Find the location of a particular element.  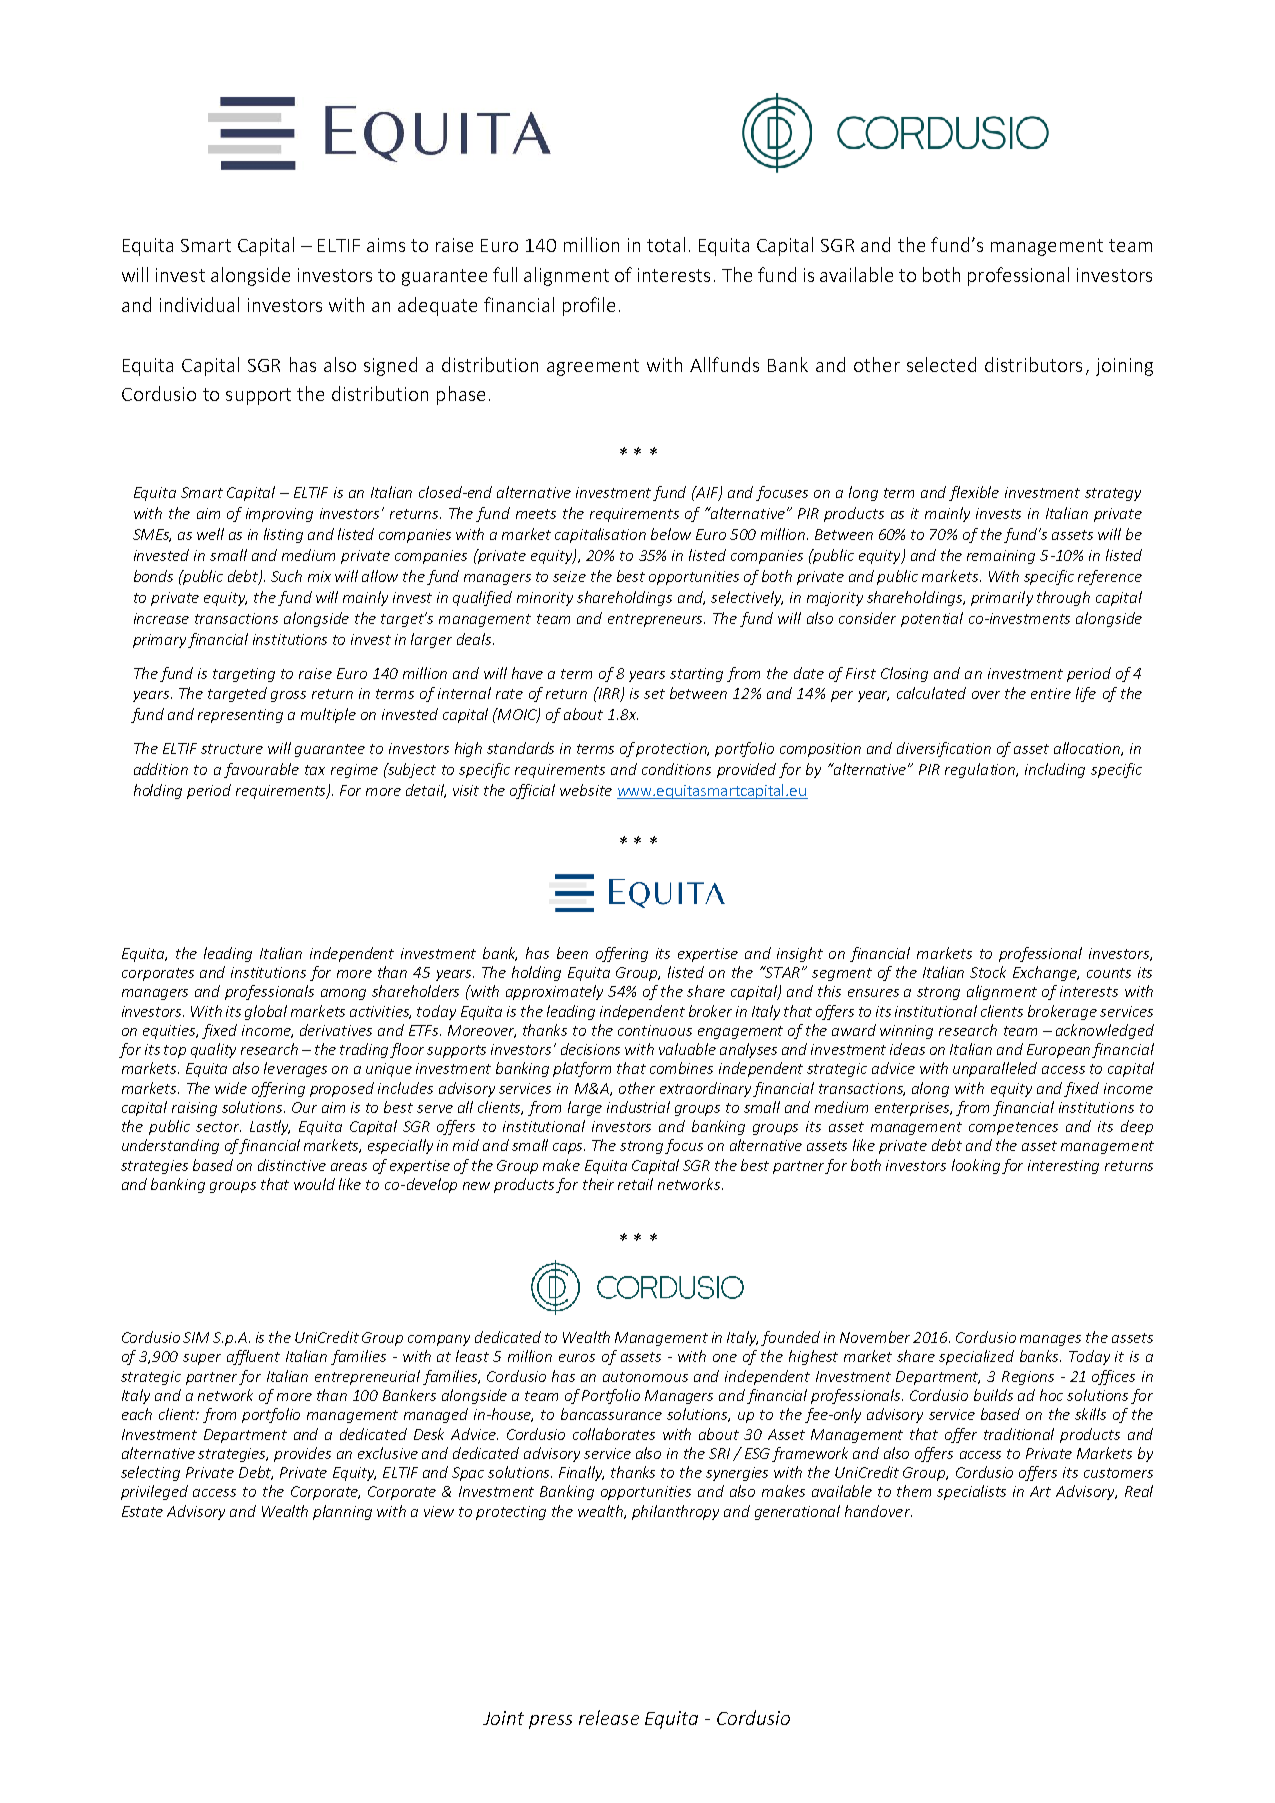

distributors is located at coordinates (1033, 364).
